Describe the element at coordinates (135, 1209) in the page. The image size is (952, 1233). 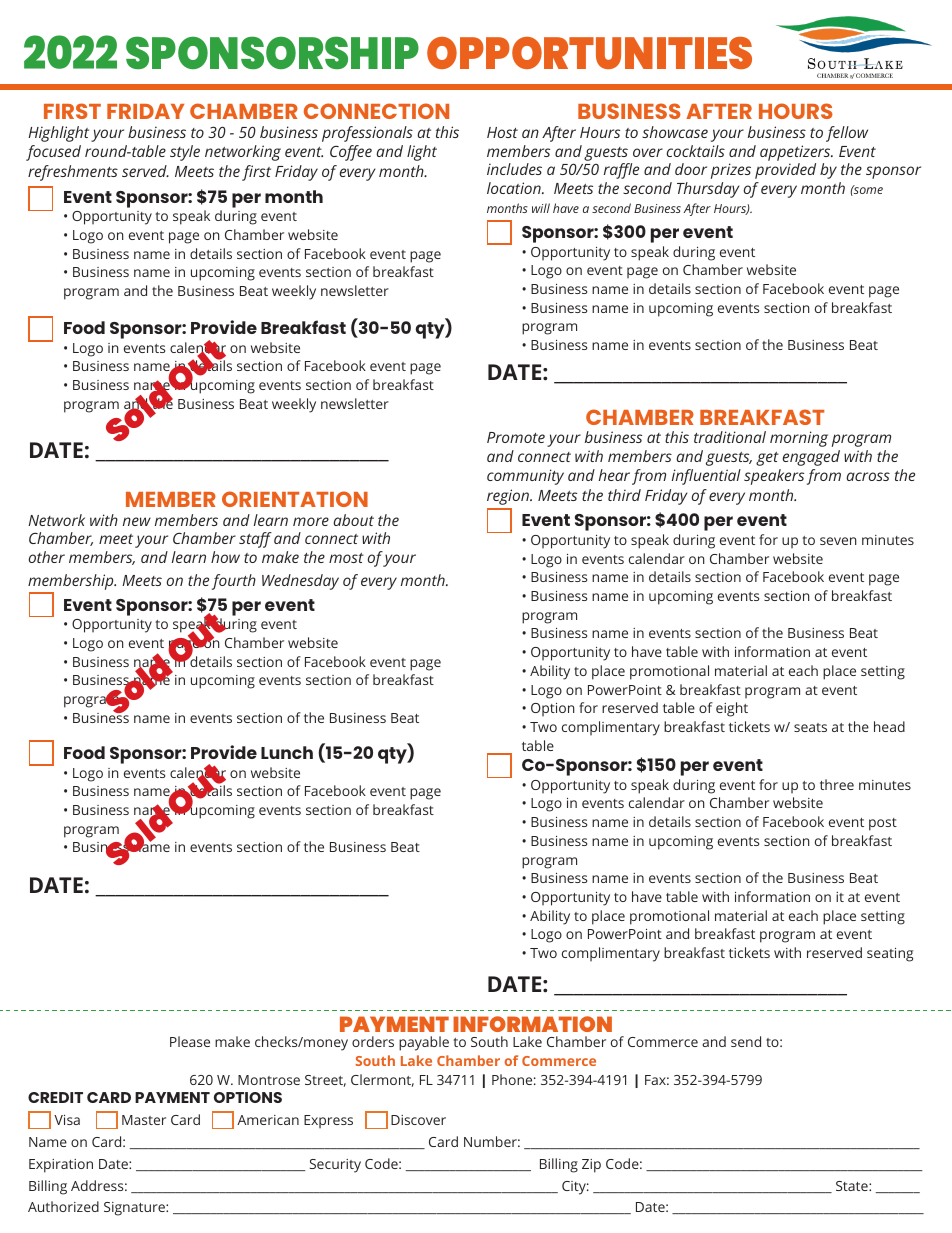
I see `Signature` at that location.
